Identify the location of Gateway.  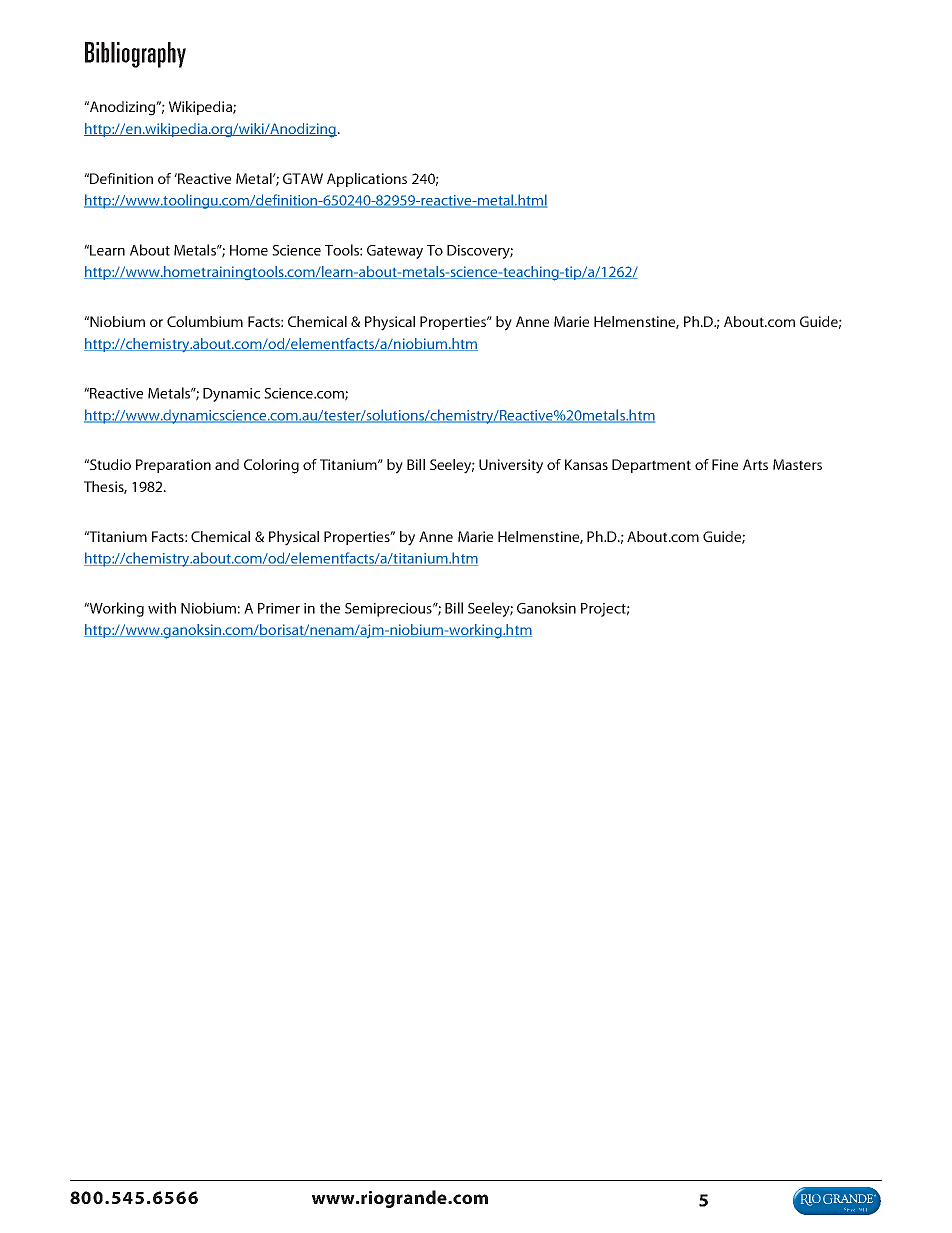
(395, 252).
